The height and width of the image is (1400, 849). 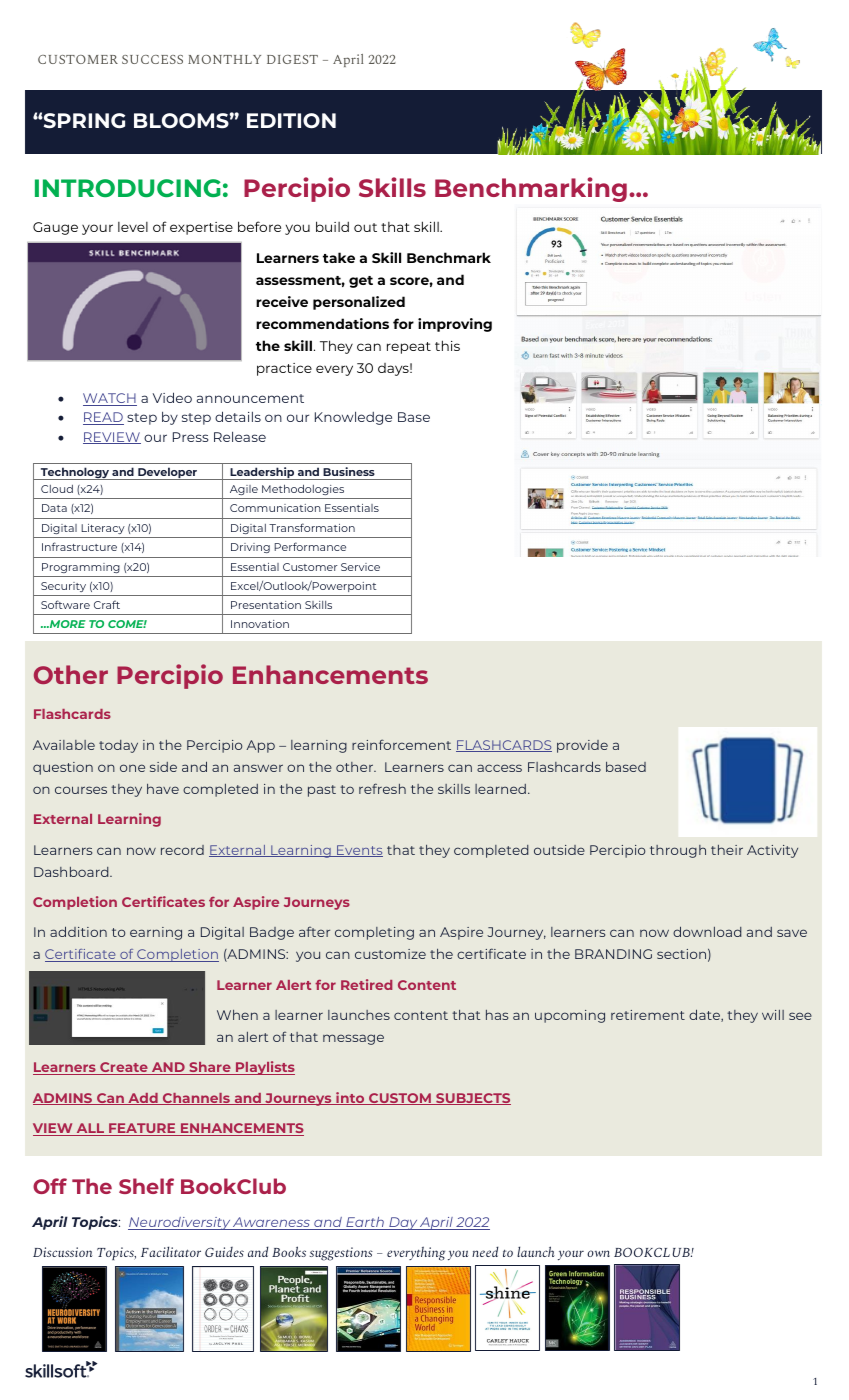 I want to click on provide, so click(x=582, y=746).
